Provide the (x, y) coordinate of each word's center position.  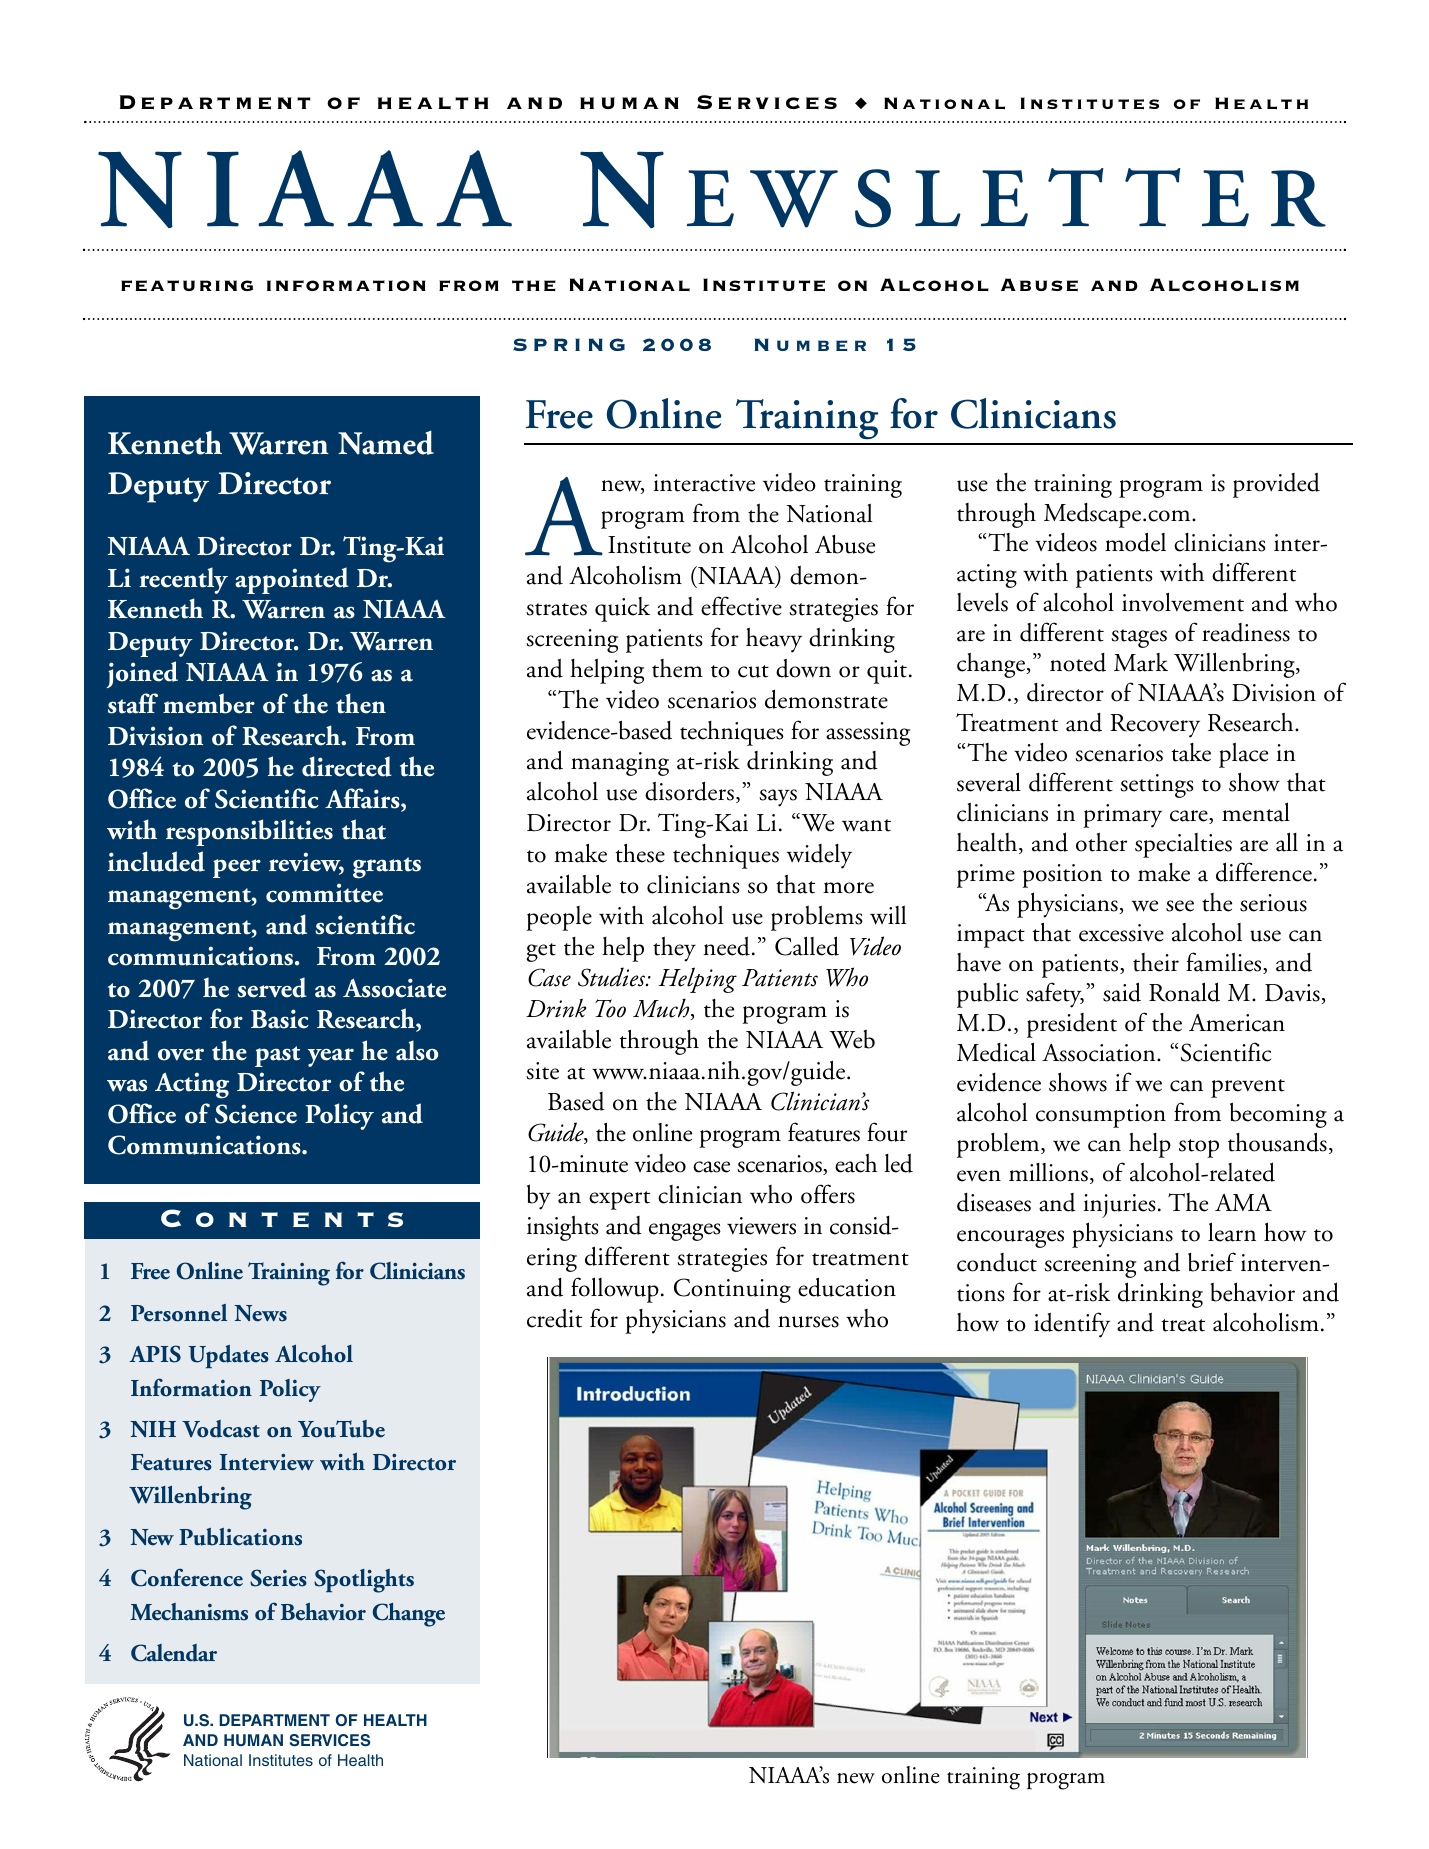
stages (1139, 638)
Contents (282, 1218)
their (1156, 962)
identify (1072, 1325)
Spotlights (364, 1581)
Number (810, 344)
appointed (292, 580)
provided (1276, 485)
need (727, 946)
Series (278, 1578)
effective (741, 606)
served (272, 987)
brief (1212, 1262)
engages (685, 1232)
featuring (187, 286)
